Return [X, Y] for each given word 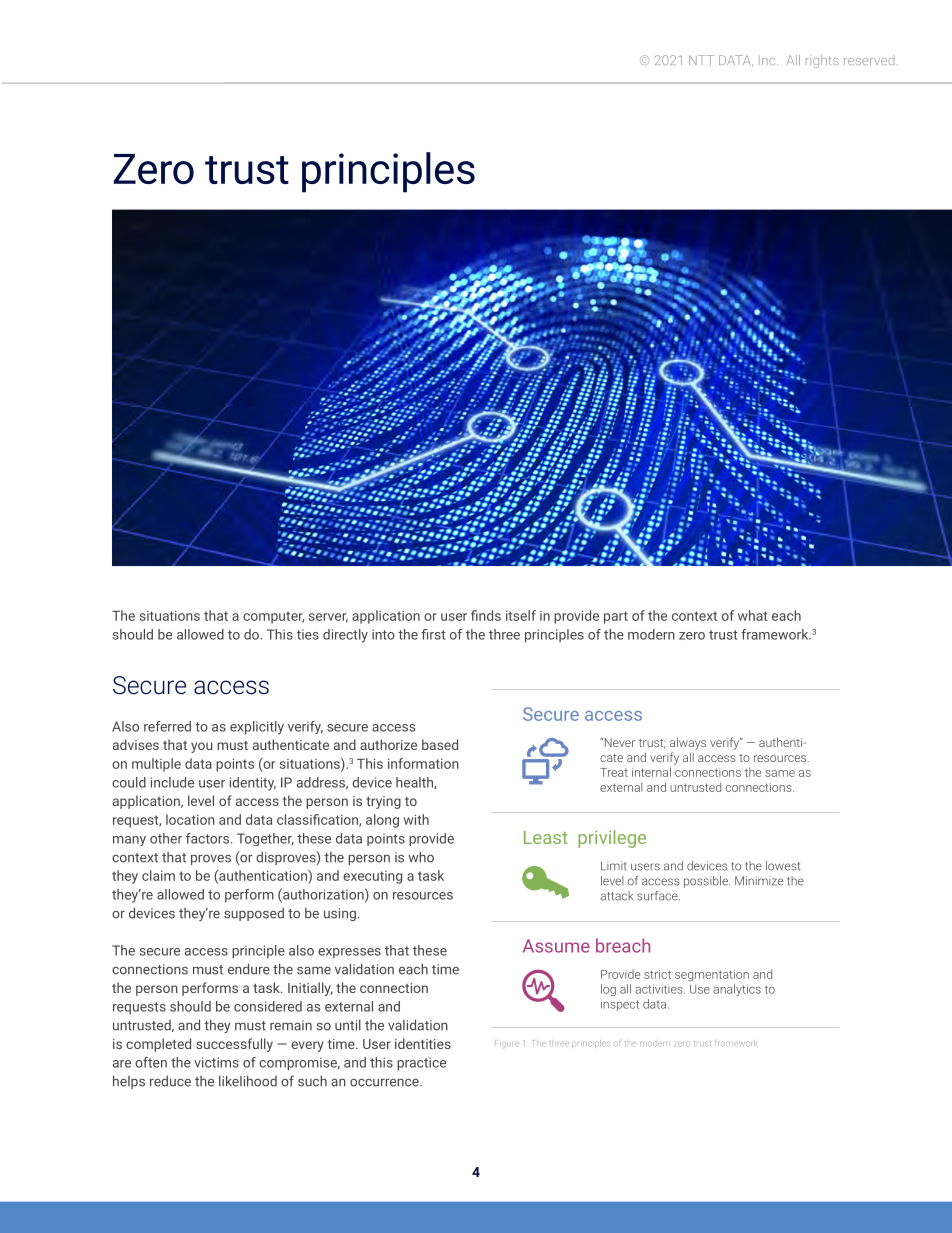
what [753, 615]
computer [273, 617]
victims [216, 1062]
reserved [869, 61]
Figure [507, 1043]
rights [822, 61]
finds [486, 615]
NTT [701, 60]
